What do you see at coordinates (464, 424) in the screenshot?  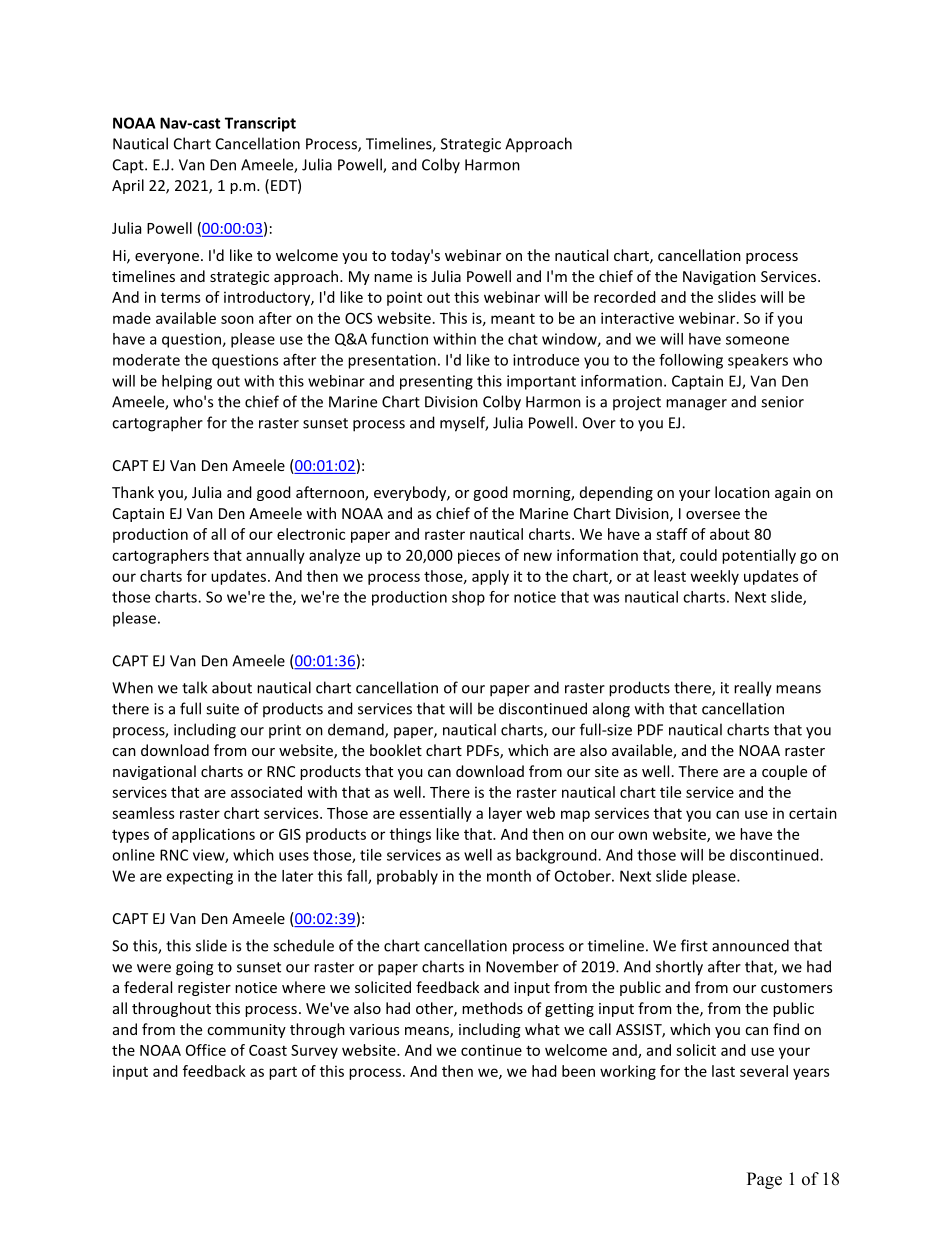 I see `myself` at bounding box center [464, 424].
